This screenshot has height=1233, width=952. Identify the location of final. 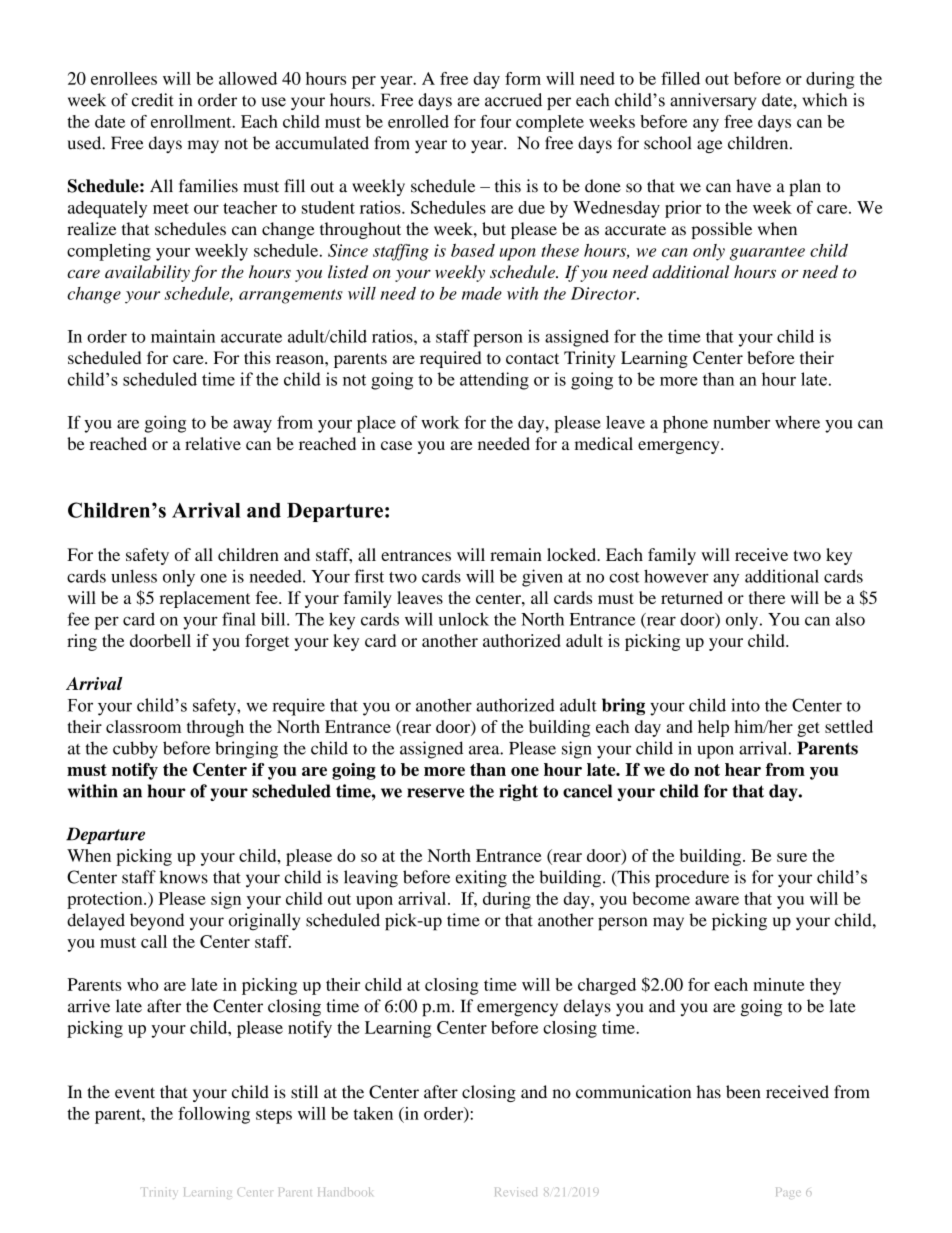
(239, 619).
